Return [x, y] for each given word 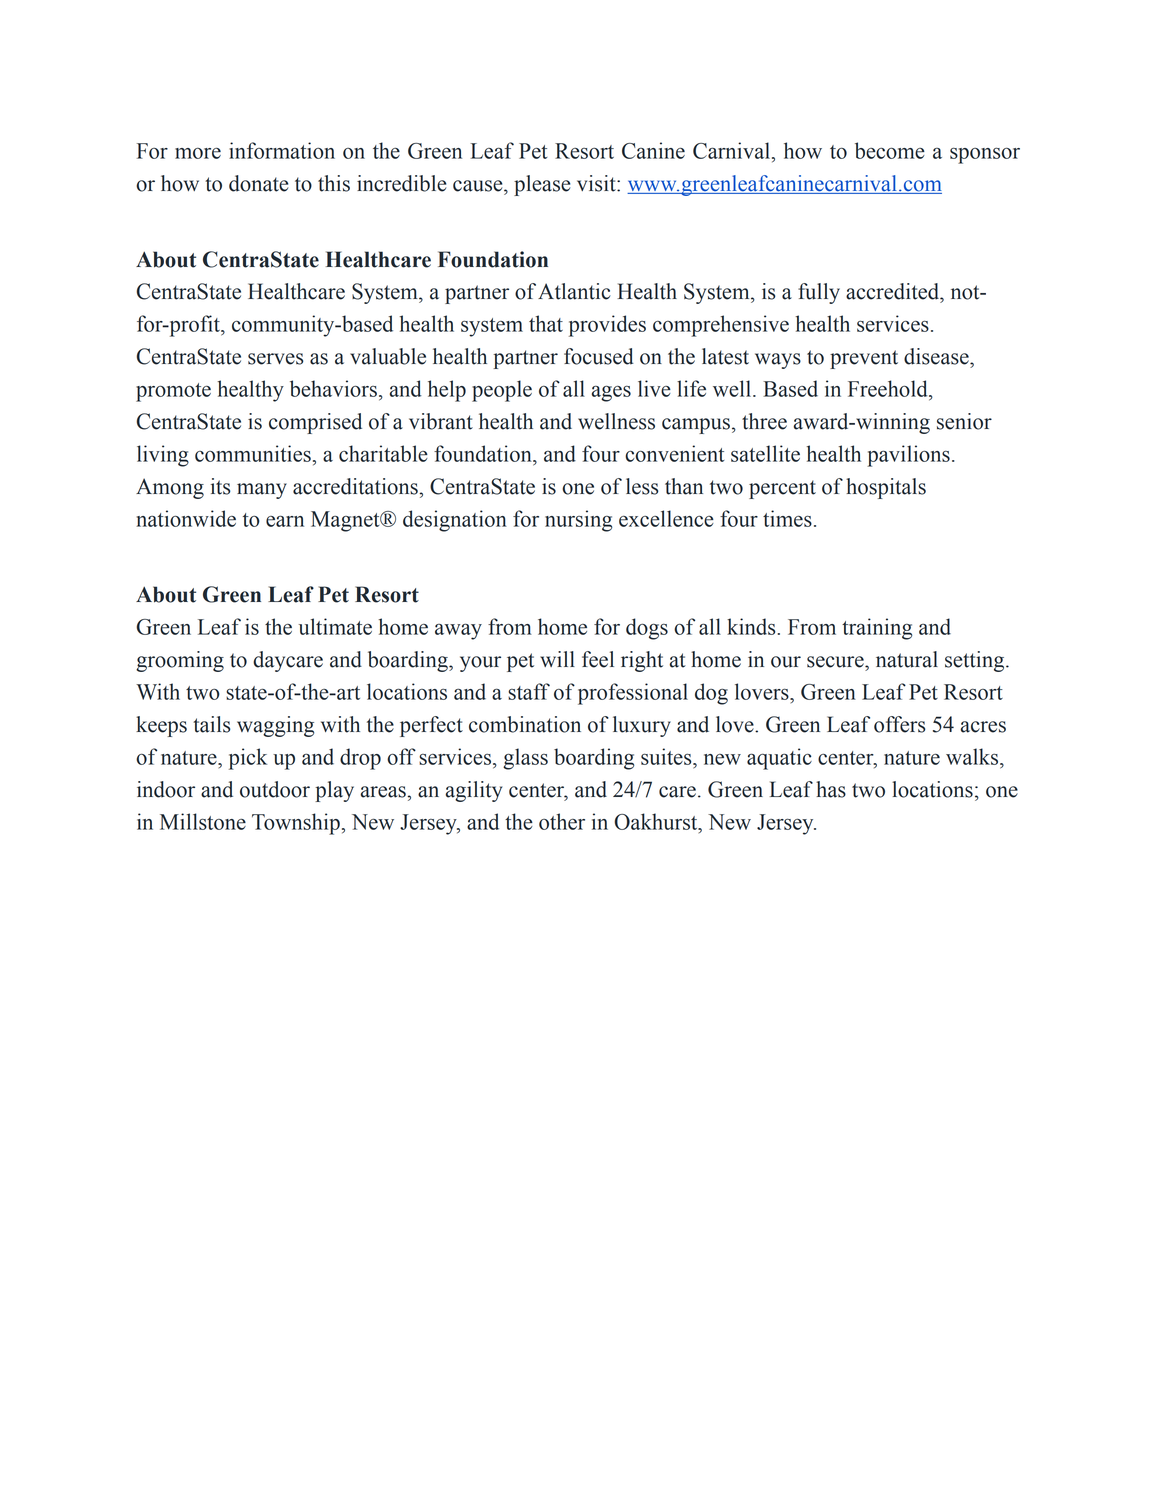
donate [258, 183]
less [642, 486]
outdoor [275, 789]
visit [597, 183]
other [562, 821]
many [262, 491]
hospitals [886, 488]
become [890, 150]
